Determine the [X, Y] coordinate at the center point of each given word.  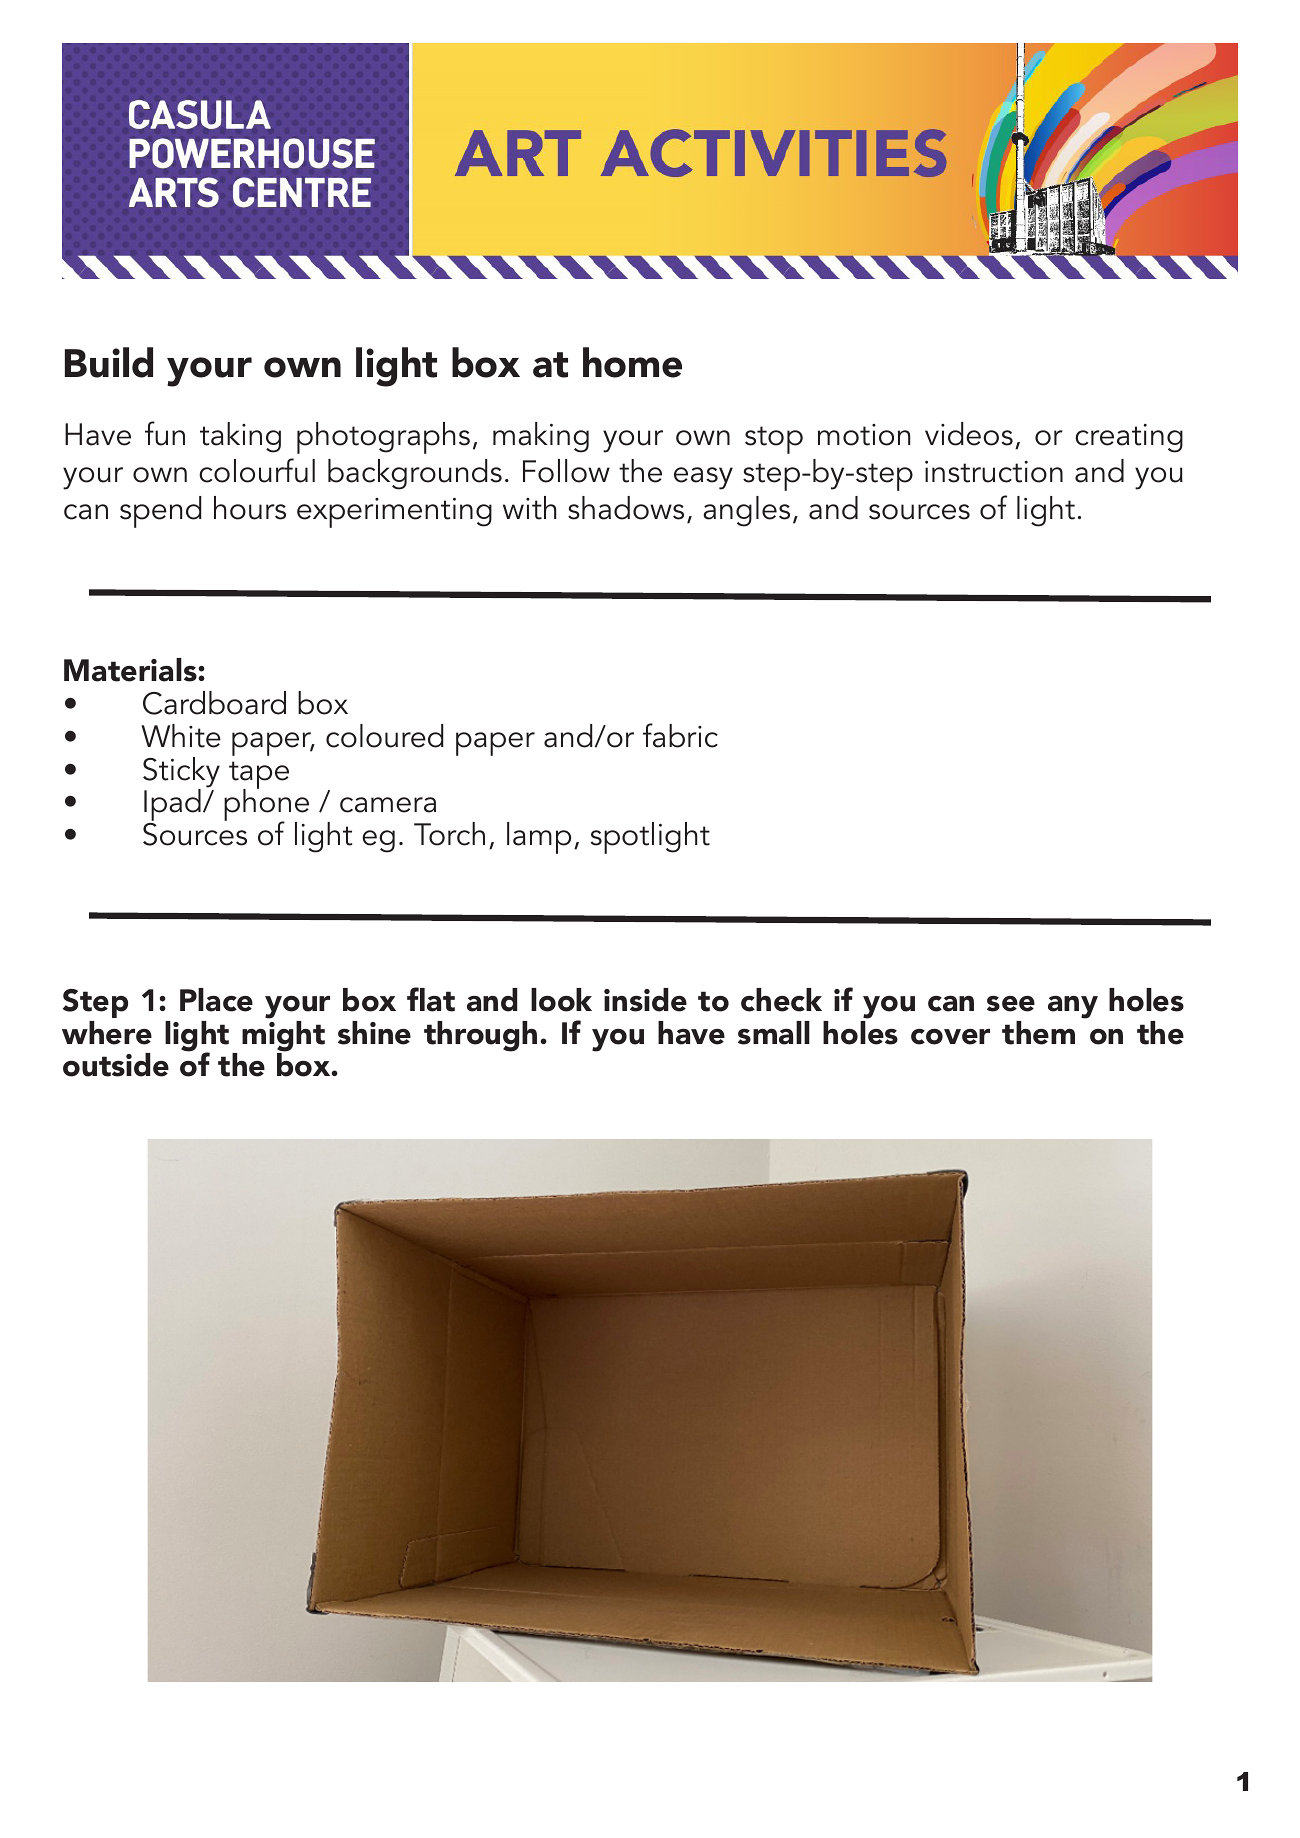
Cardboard [214, 703]
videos [969, 434]
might [283, 1036]
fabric [680, 735]
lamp [539, 838]
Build [109, 362]
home [632, 362]
